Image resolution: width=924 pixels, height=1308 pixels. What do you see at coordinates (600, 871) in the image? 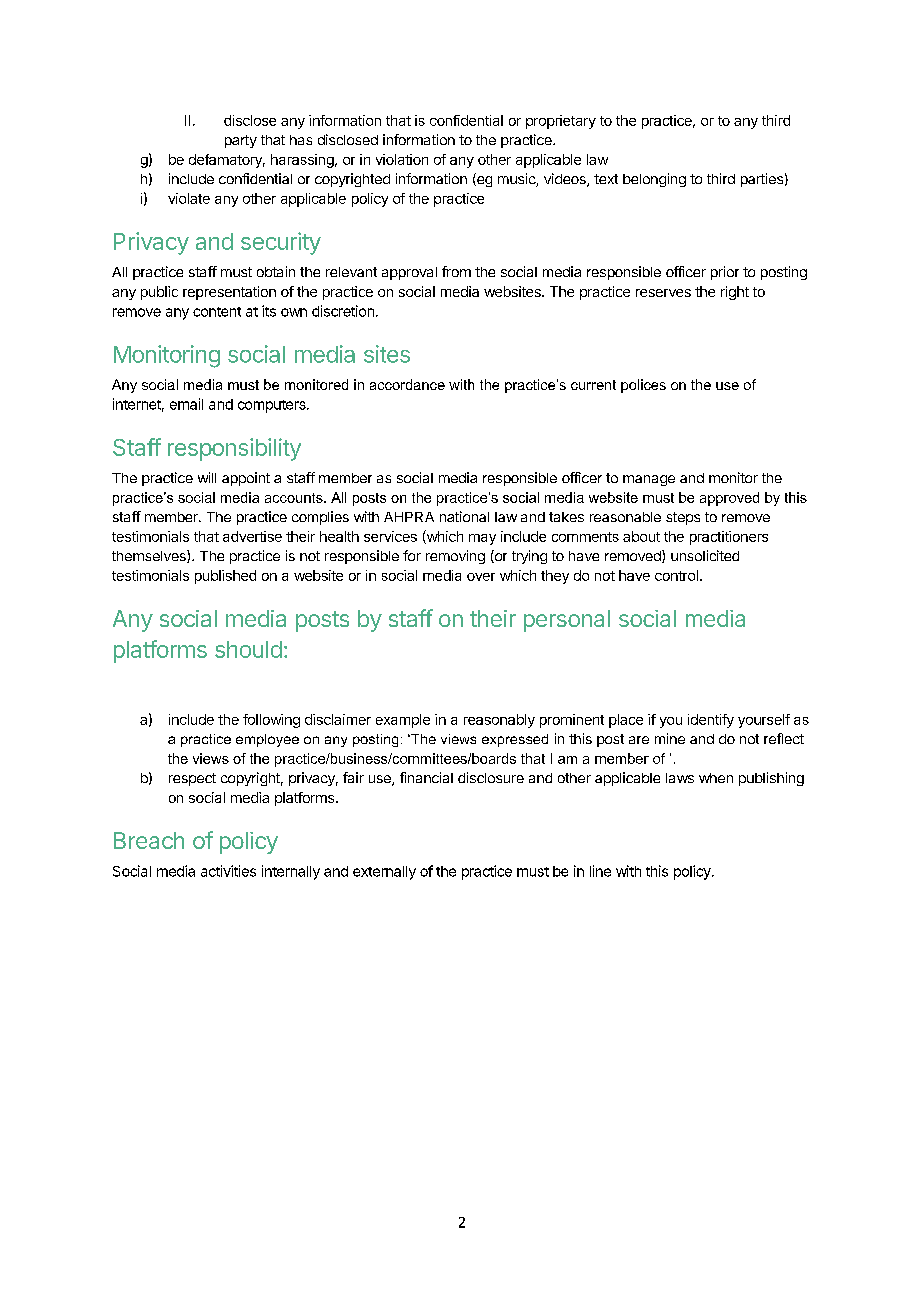
I see `line` at bounding box center [600, 871].
